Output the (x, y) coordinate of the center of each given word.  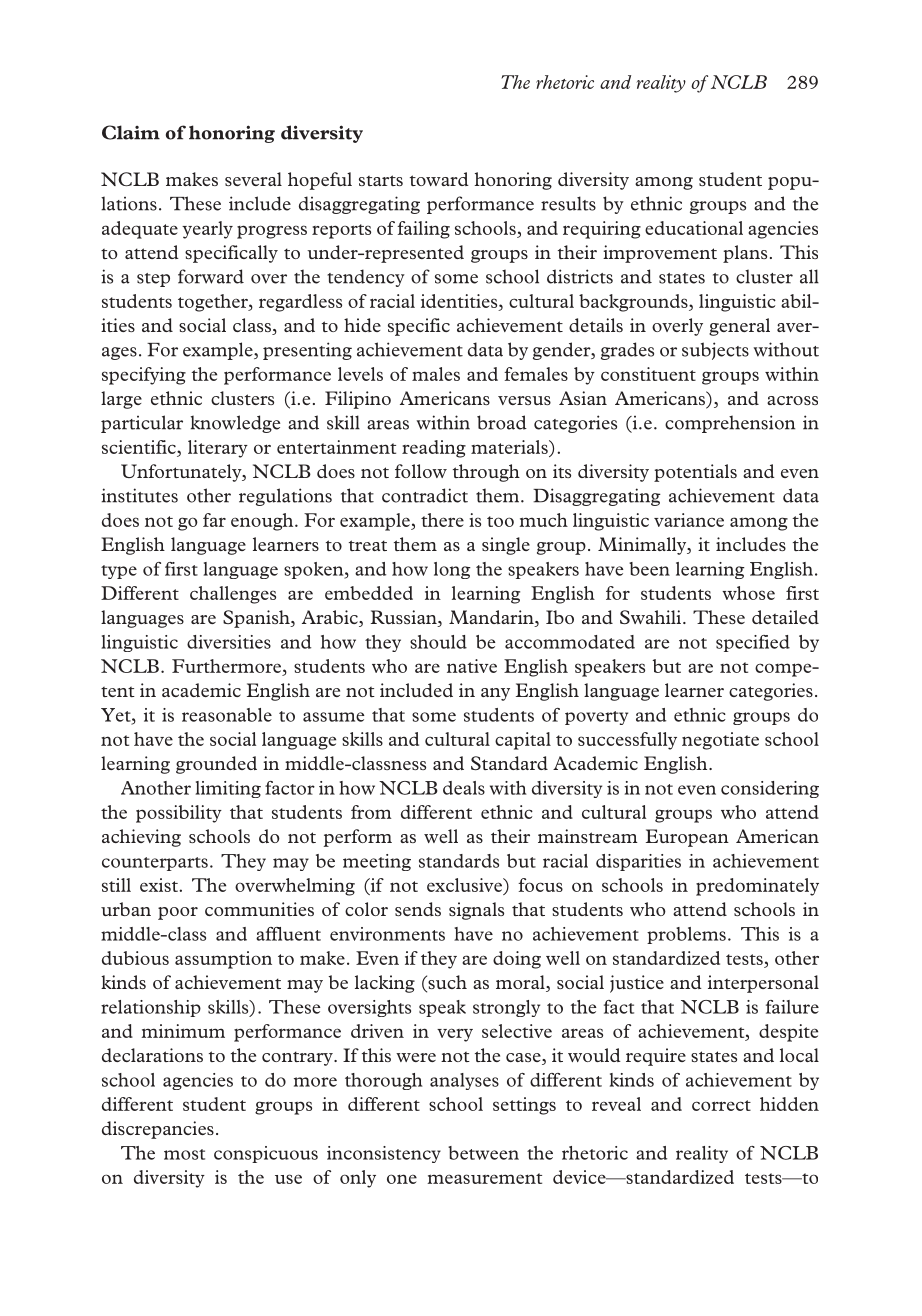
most (184, 1154)
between (483, 1153)
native (472, 666)
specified (753, 643)
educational (694, 228)
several (253, 179)
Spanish (257, 619)
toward (439, 179)
